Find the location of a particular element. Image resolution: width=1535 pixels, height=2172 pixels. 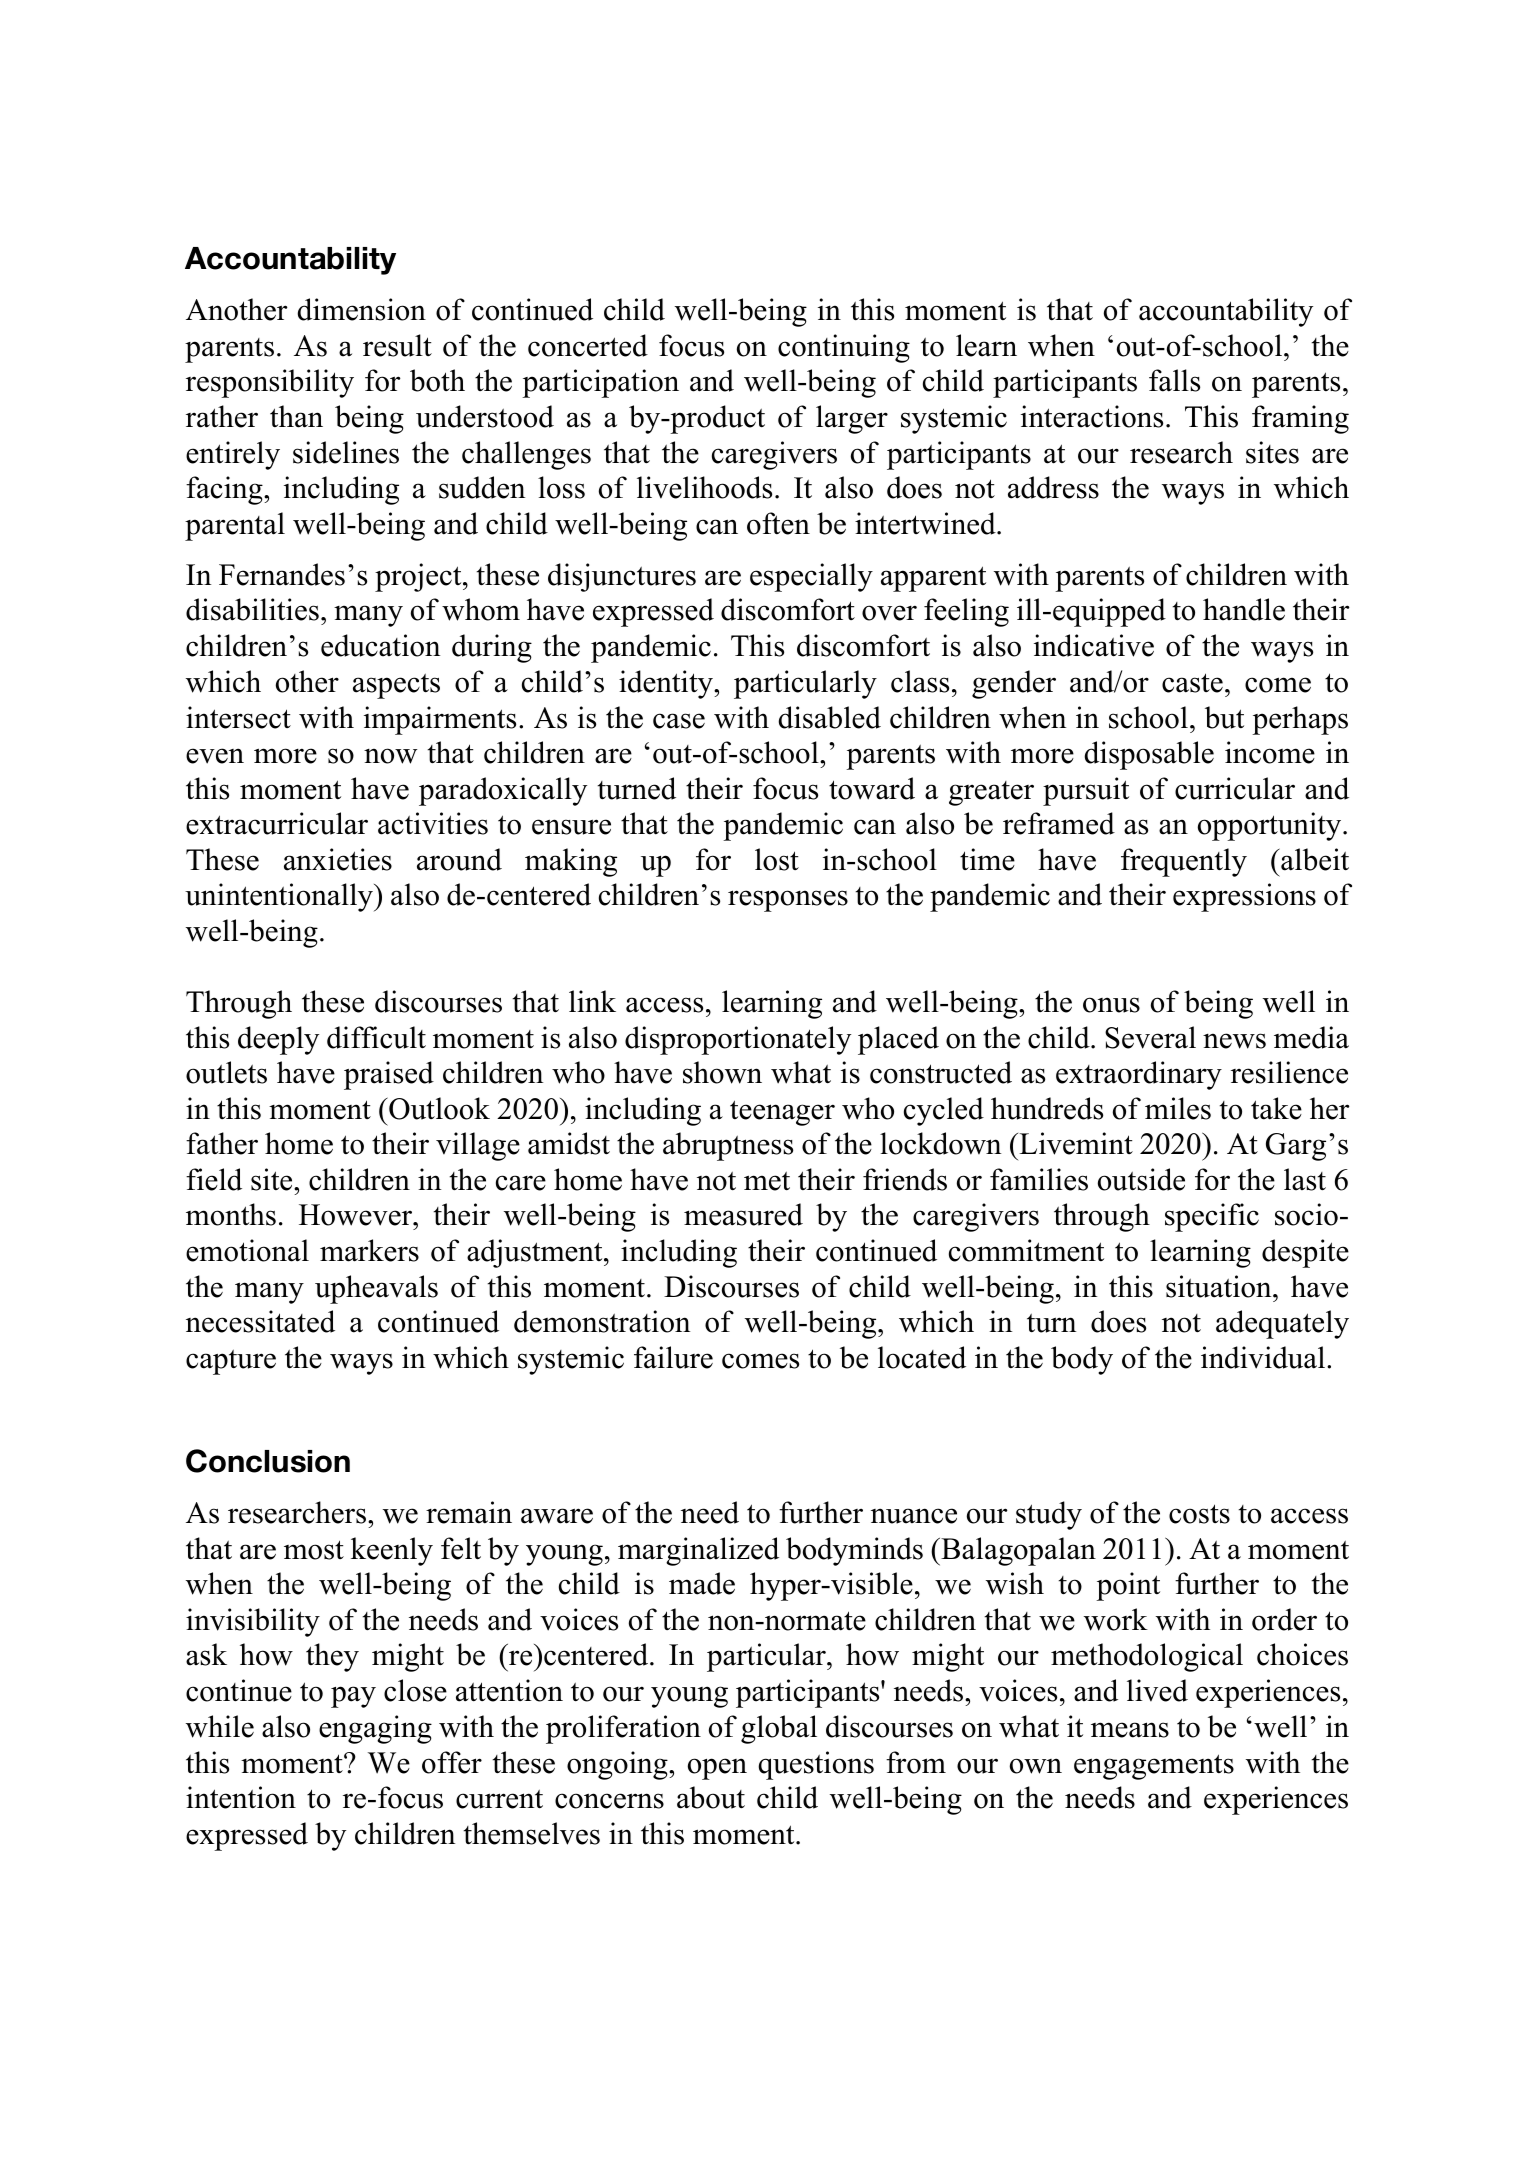

extraordinary is located at coordinates (1139, 1075).
